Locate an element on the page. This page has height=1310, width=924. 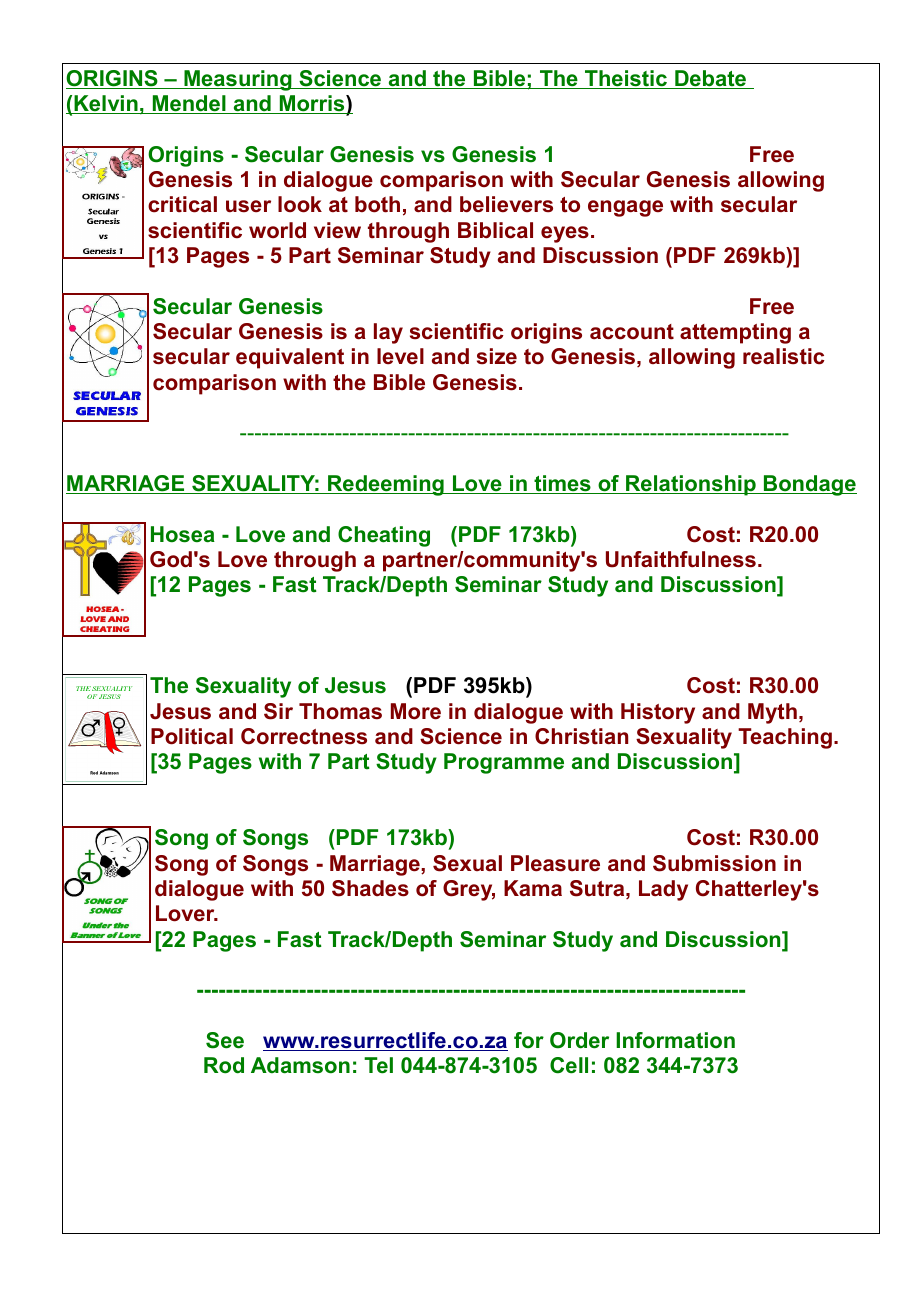
Myth is located at coordinates (772, 713).
